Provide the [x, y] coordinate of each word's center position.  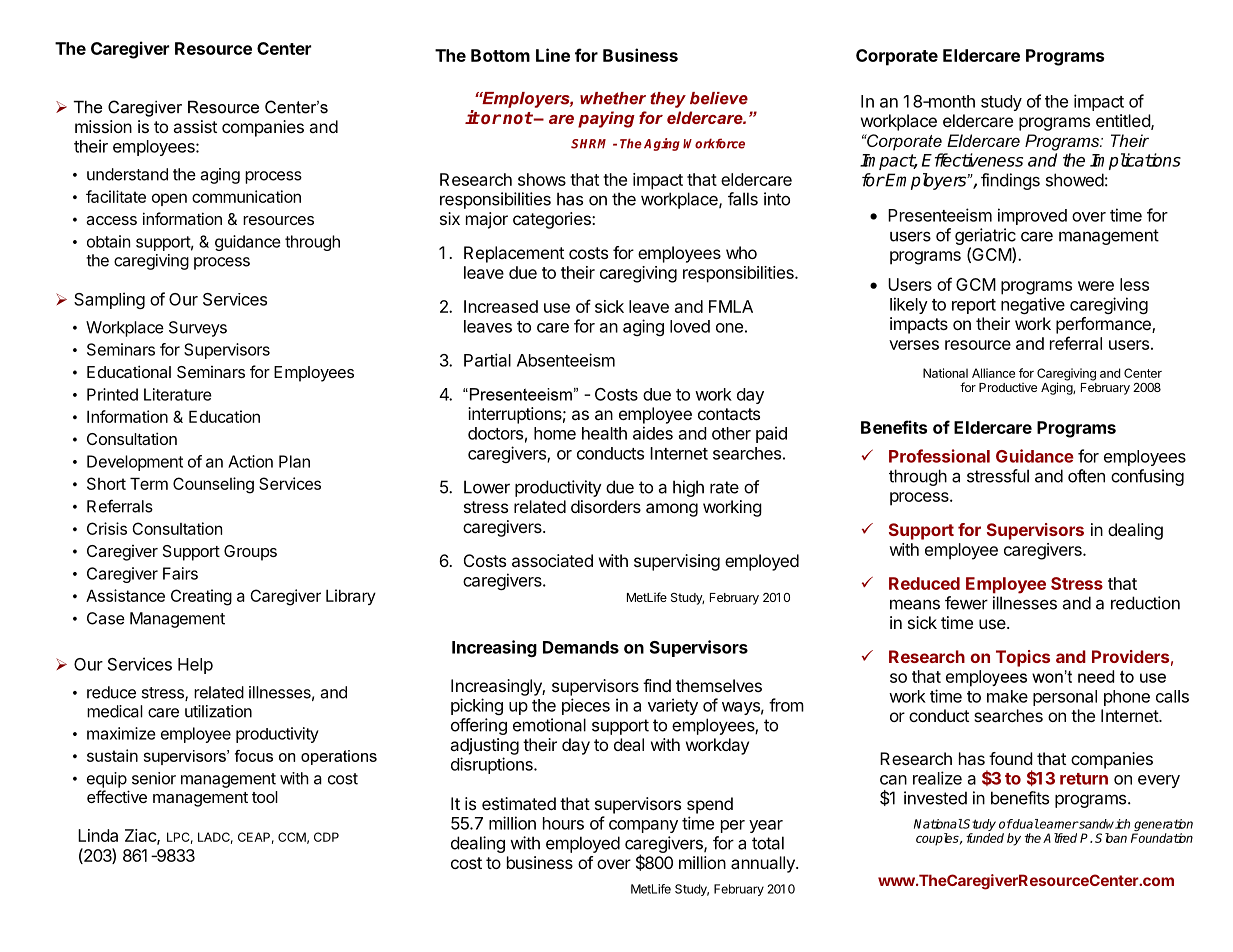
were [1096, 286]
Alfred [1060, 838]
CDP [326, 837]
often [1086, 476]
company [643, 826]
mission [103, 126]
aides [653, 433]
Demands [581, 647]
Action [250, 461]
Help [195, 666]
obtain [108, 241]
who [741, 252]
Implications [1135, 161]
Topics [1023, 658]
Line [553, 55]
